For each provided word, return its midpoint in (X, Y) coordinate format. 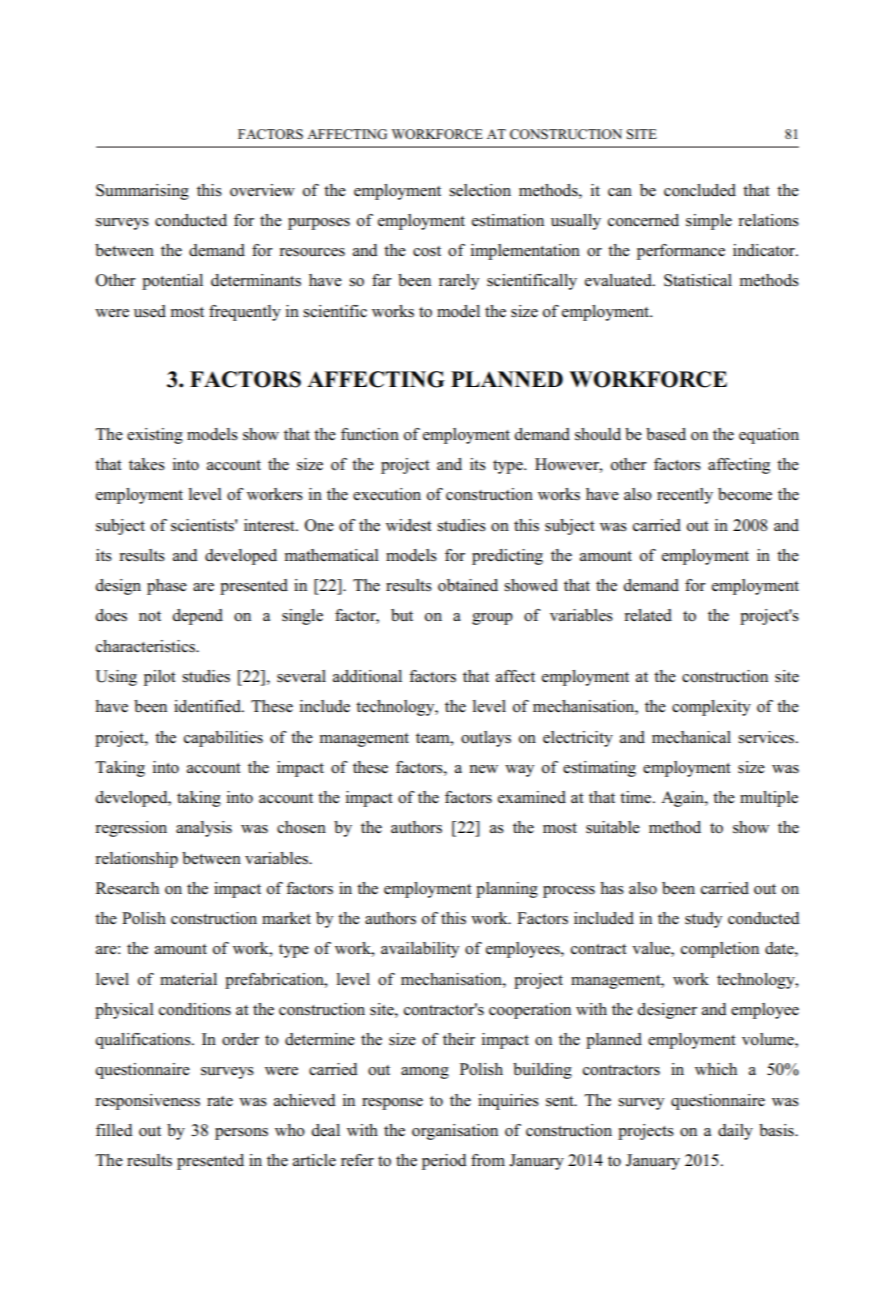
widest (409, 525)
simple (709, 222)
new (484, 769)
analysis (204, 829)
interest (270, 525)
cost (427, 251)
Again (683, 799)
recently (685, 496)
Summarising (142, 192)
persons (241, 1134)
